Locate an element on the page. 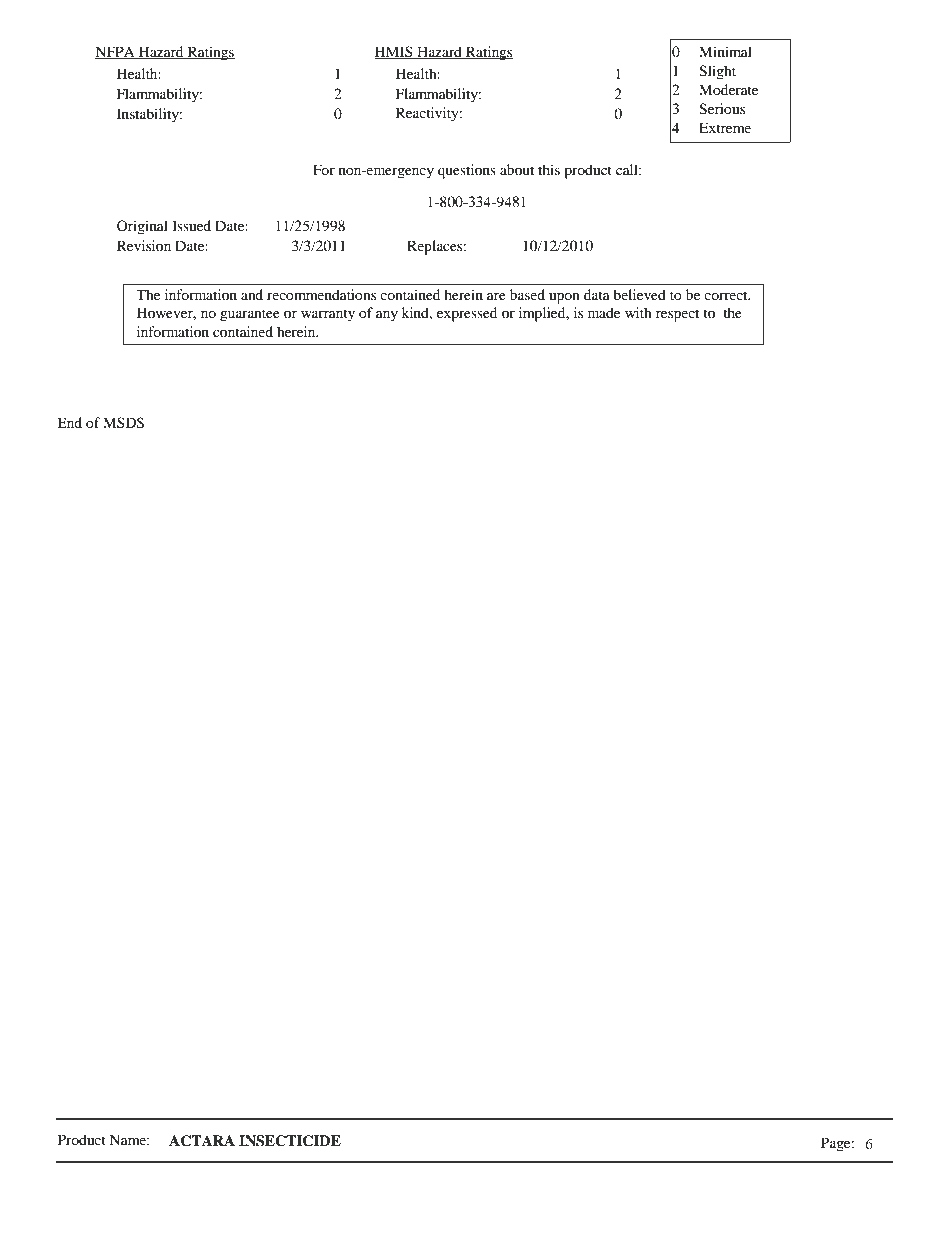 Image resolution: width=952 pixels, height=1233 pixels. MSDS is located at coordinates (123, 423).
